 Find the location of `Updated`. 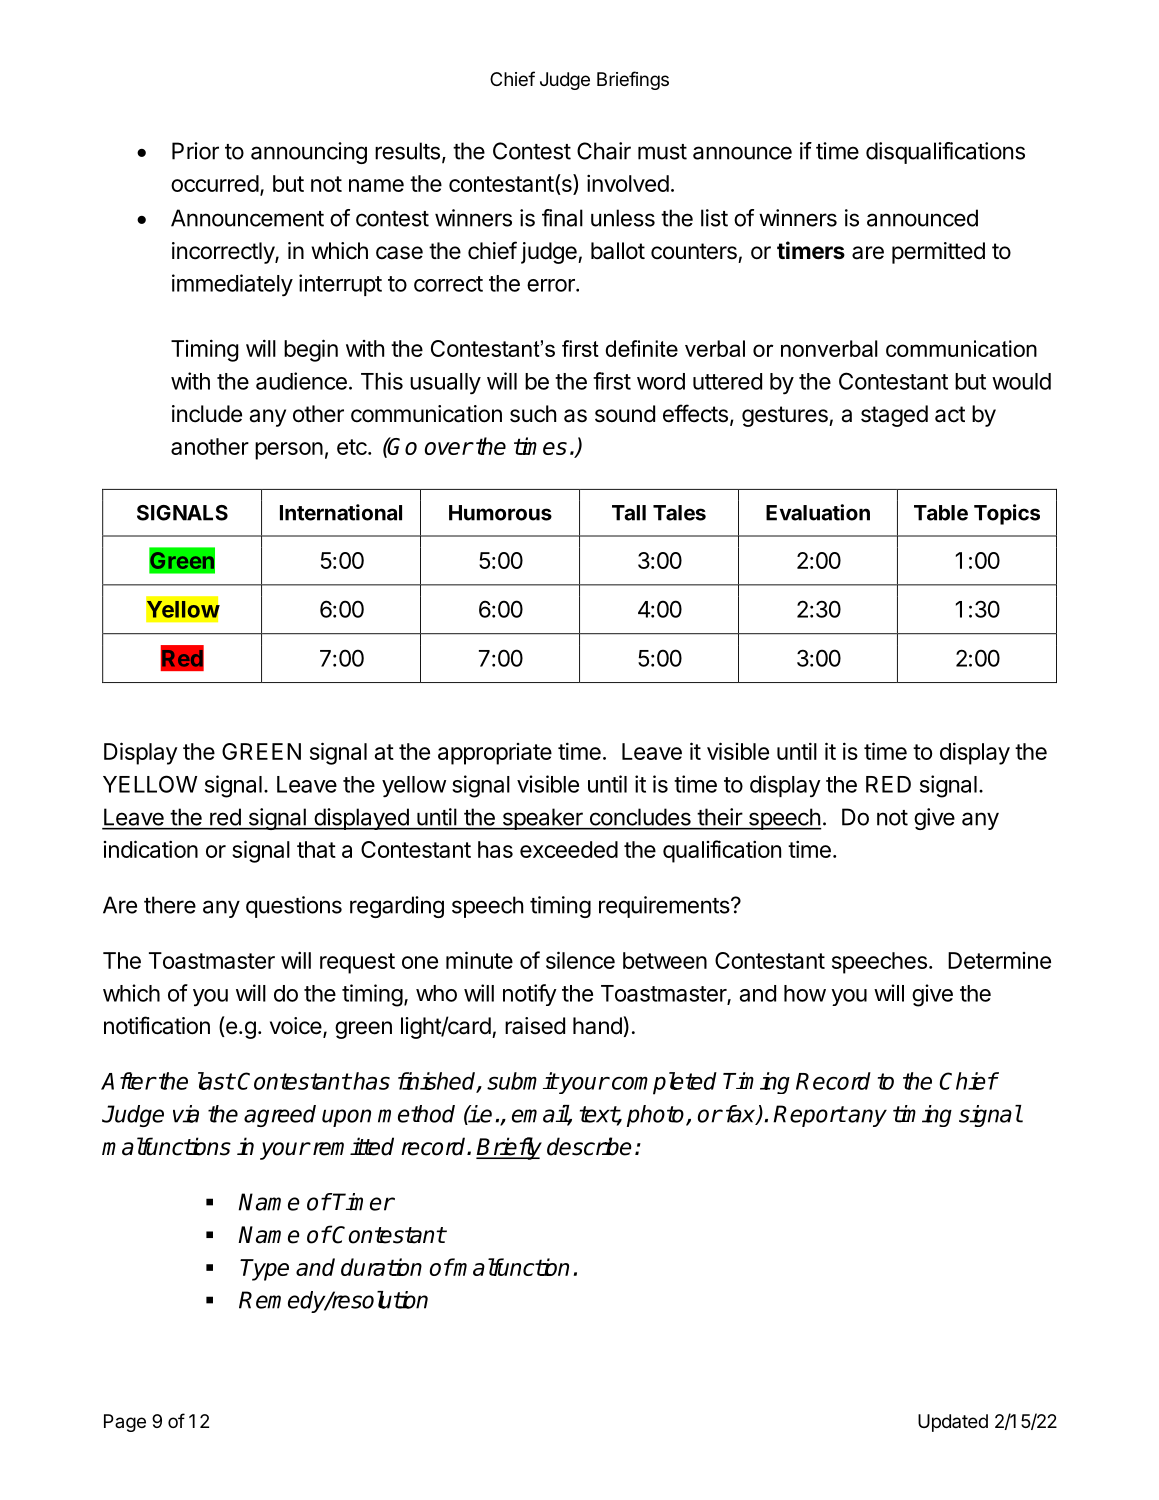

Updated is located at coordinates (953, 1423).
